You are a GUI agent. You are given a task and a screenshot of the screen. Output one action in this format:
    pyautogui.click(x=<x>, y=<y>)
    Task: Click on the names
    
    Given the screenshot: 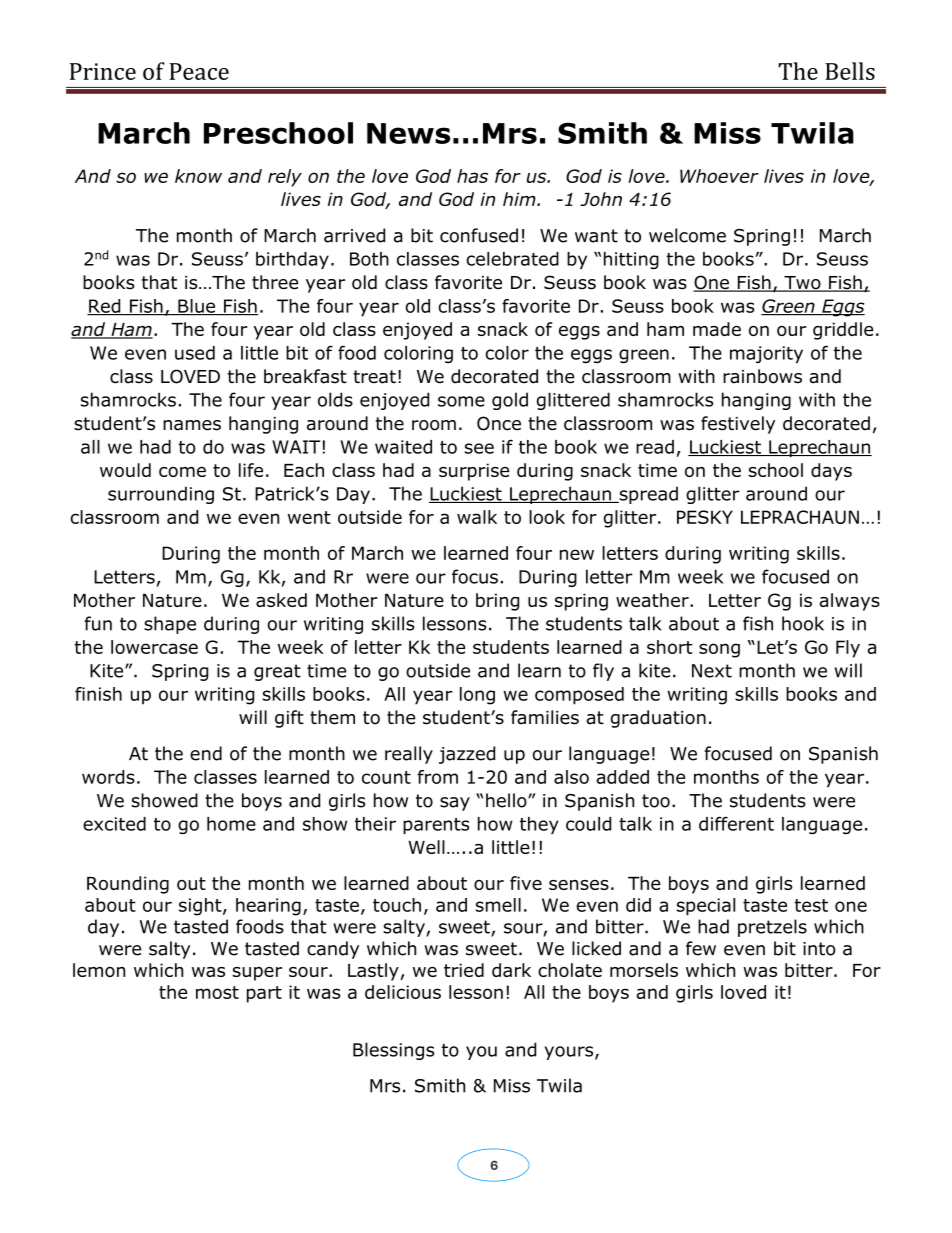 What is the action you would take?
    pyautogui.click(x=192, y=425)
